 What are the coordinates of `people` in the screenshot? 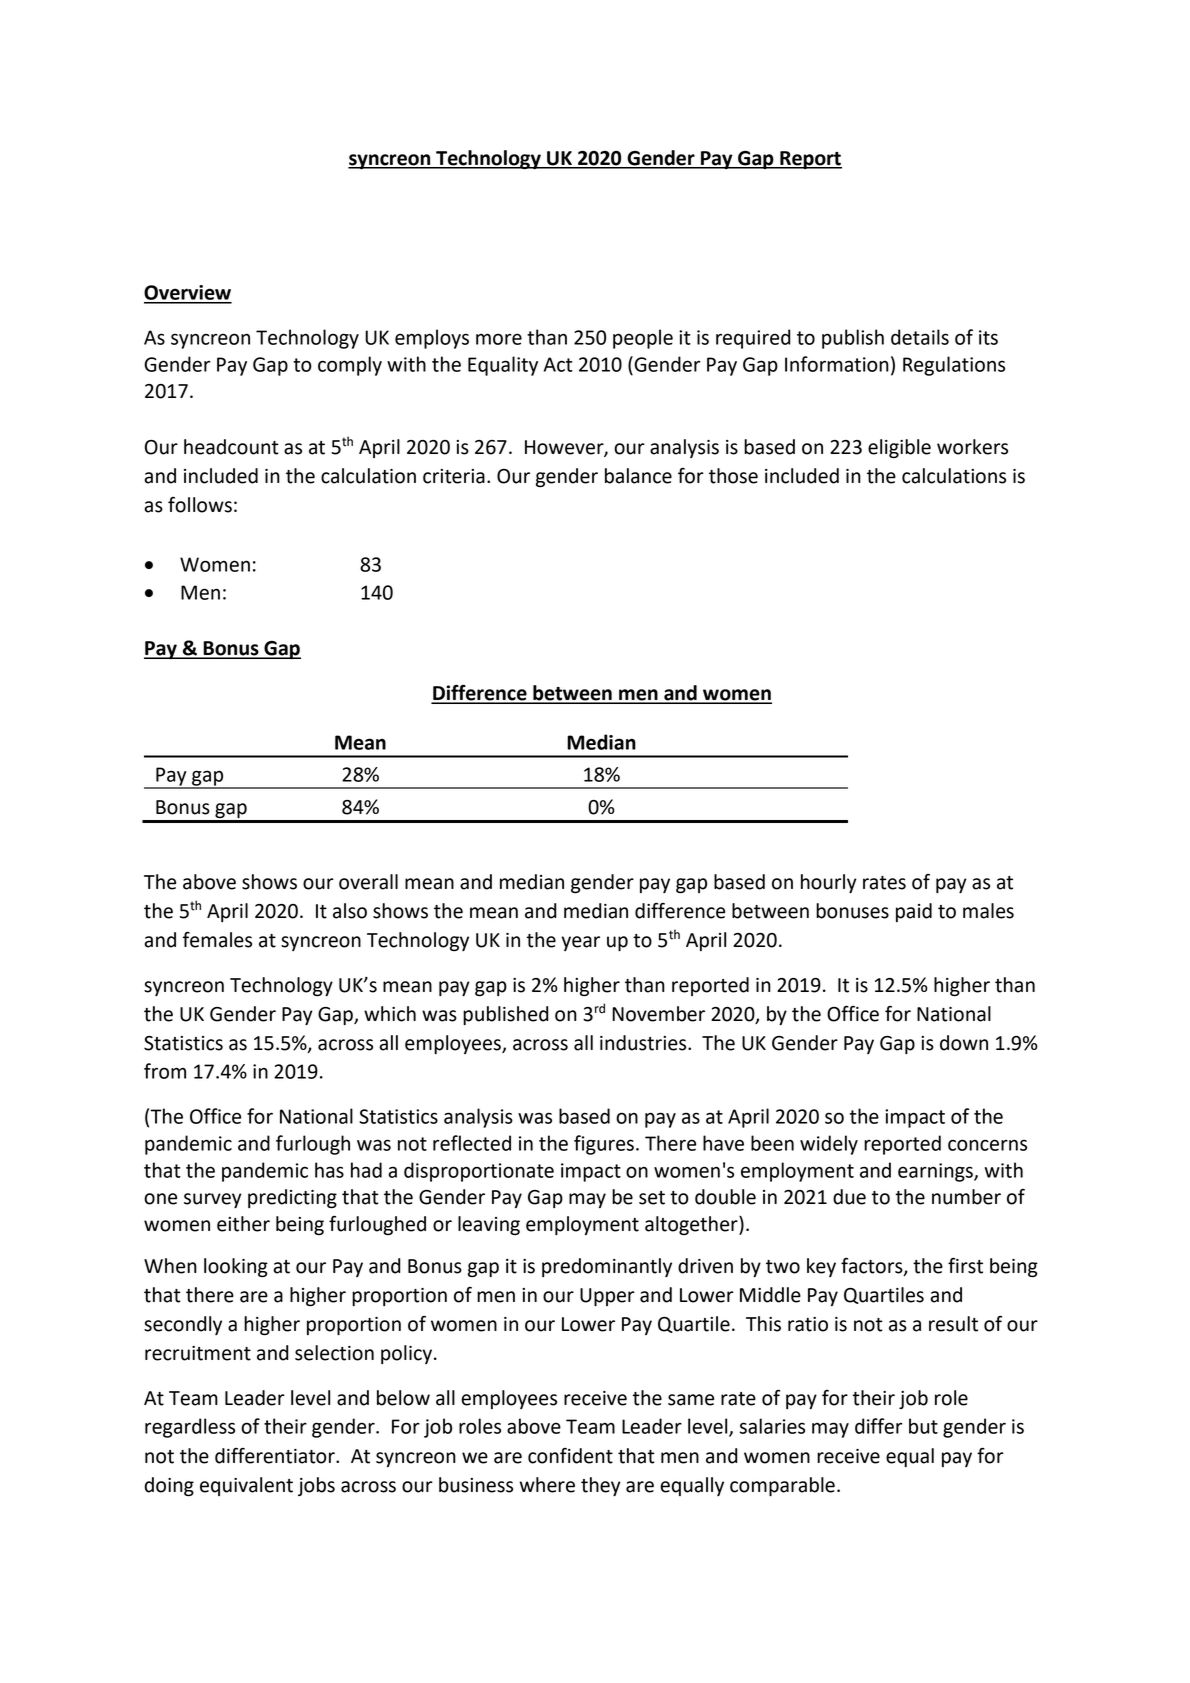 It's located at (643, 339).
